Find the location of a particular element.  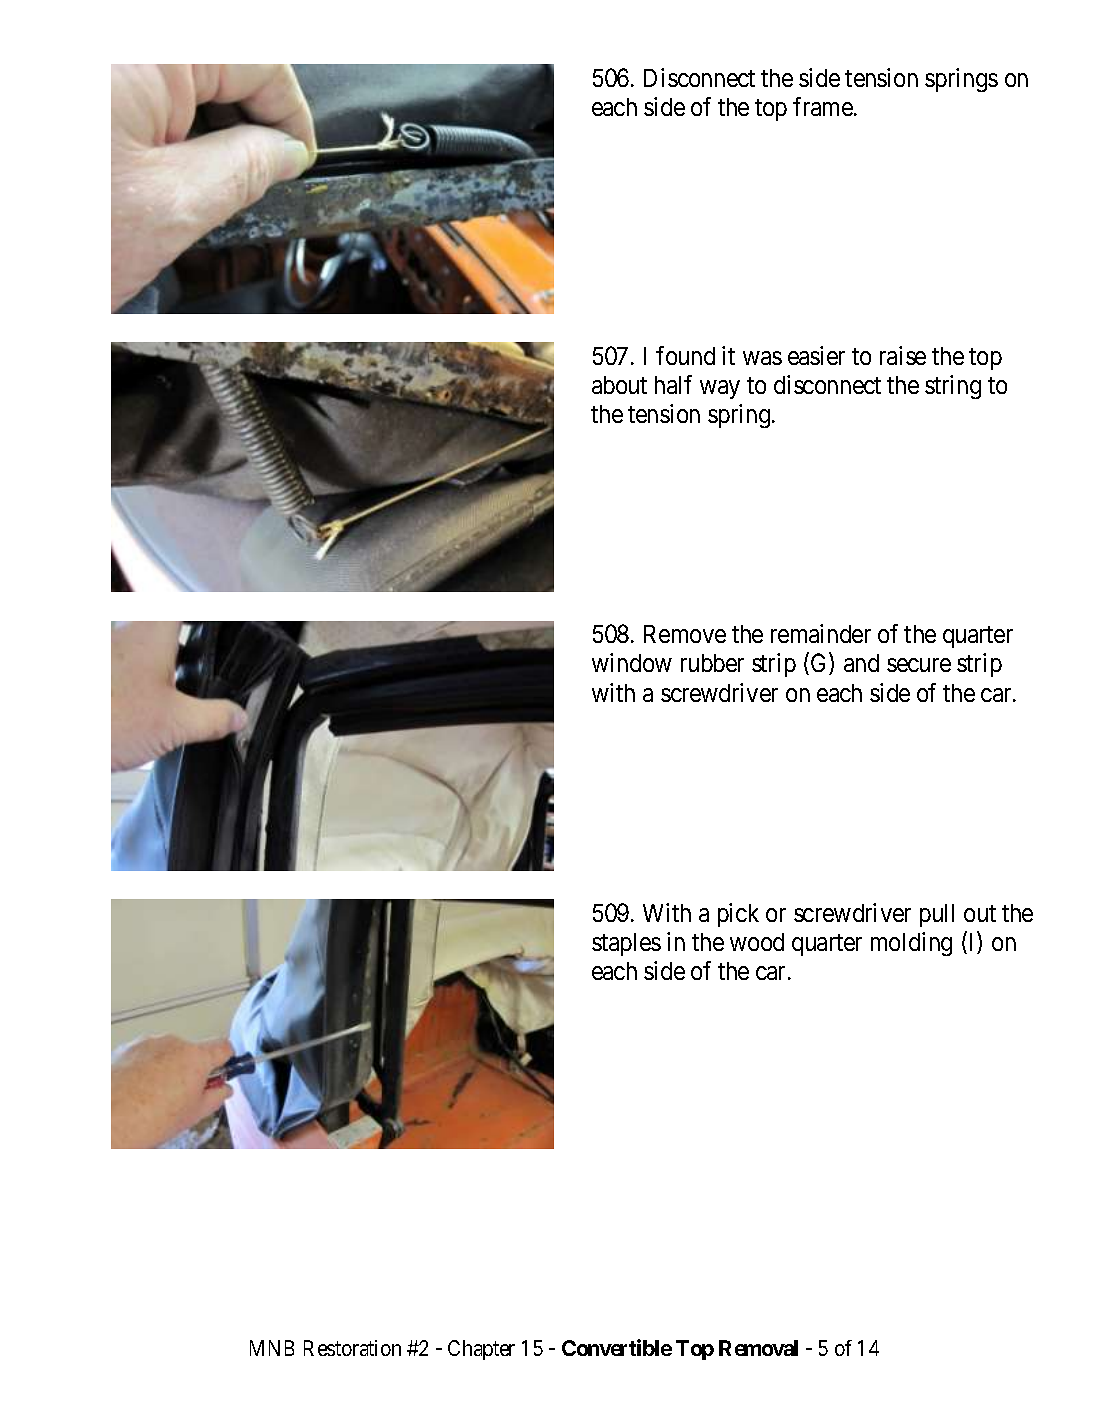

about is located at coordinates (619, 385).
